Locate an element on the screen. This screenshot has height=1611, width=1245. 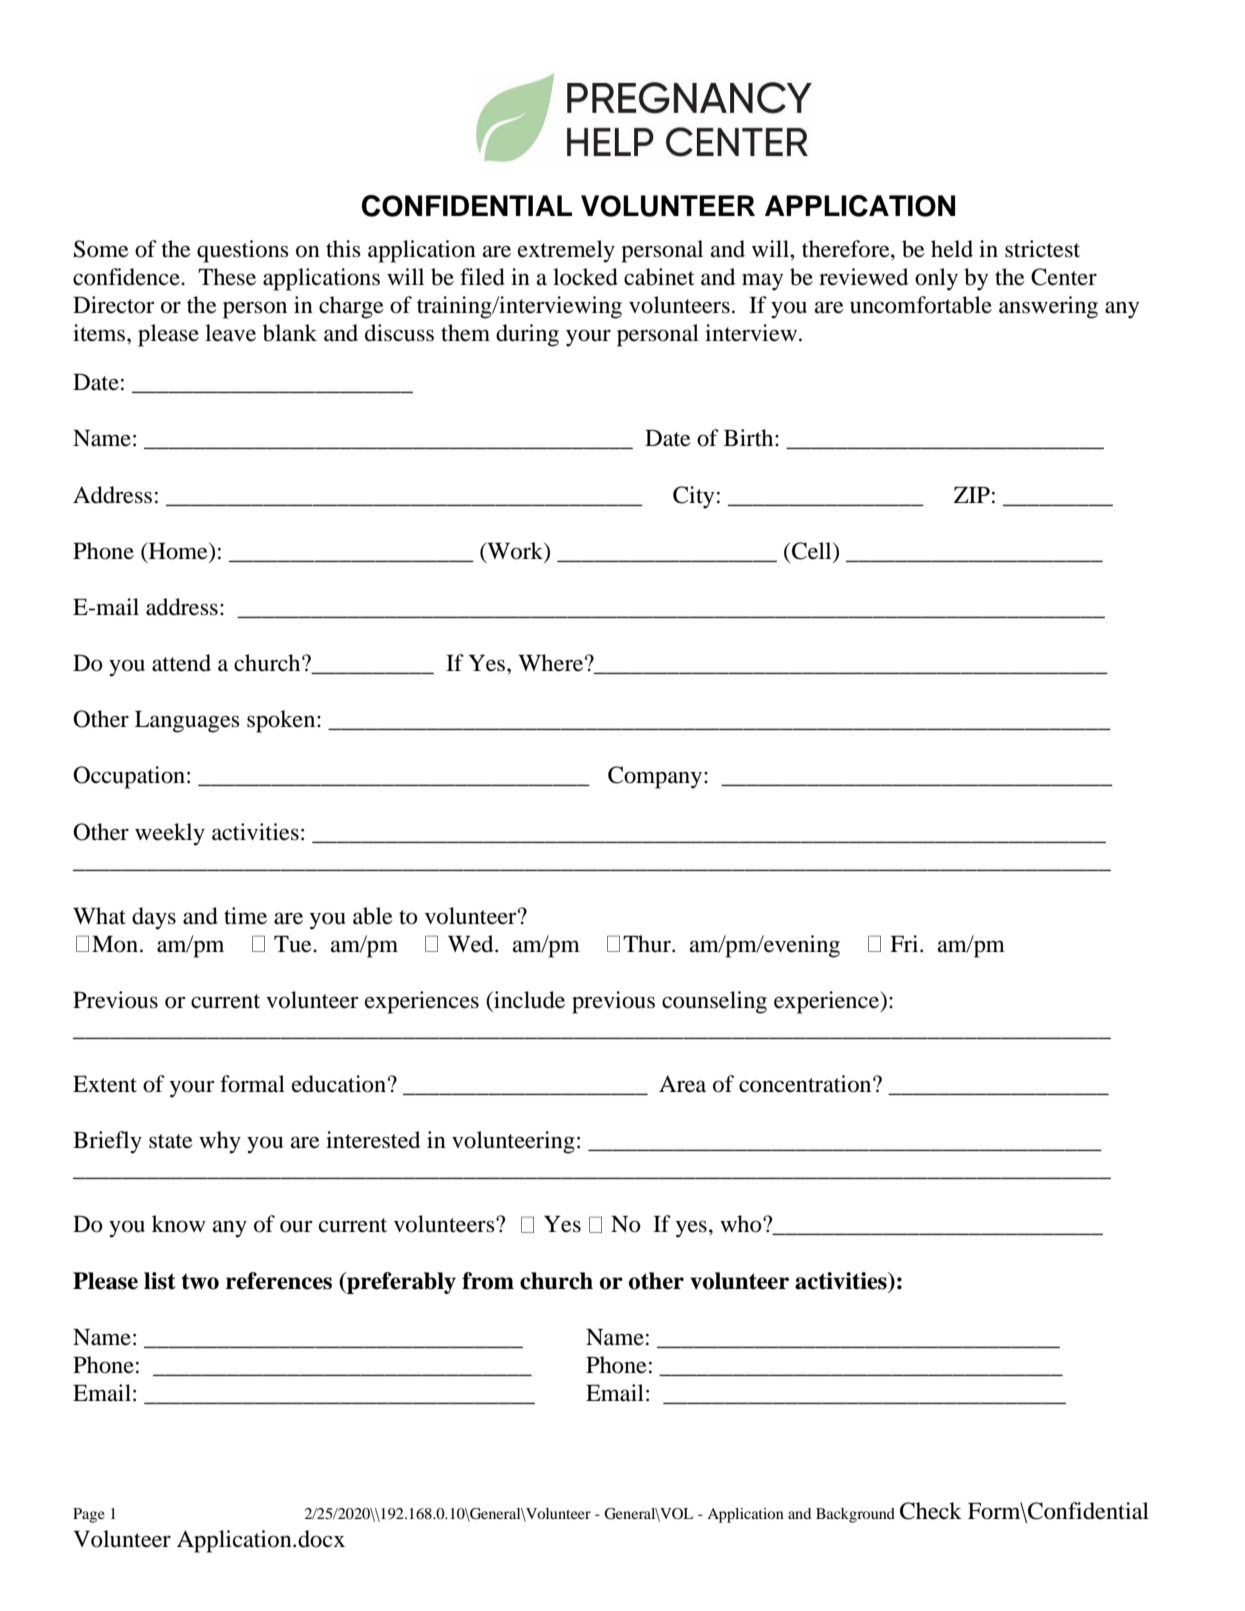
These is located at coordinates (227, 277).
